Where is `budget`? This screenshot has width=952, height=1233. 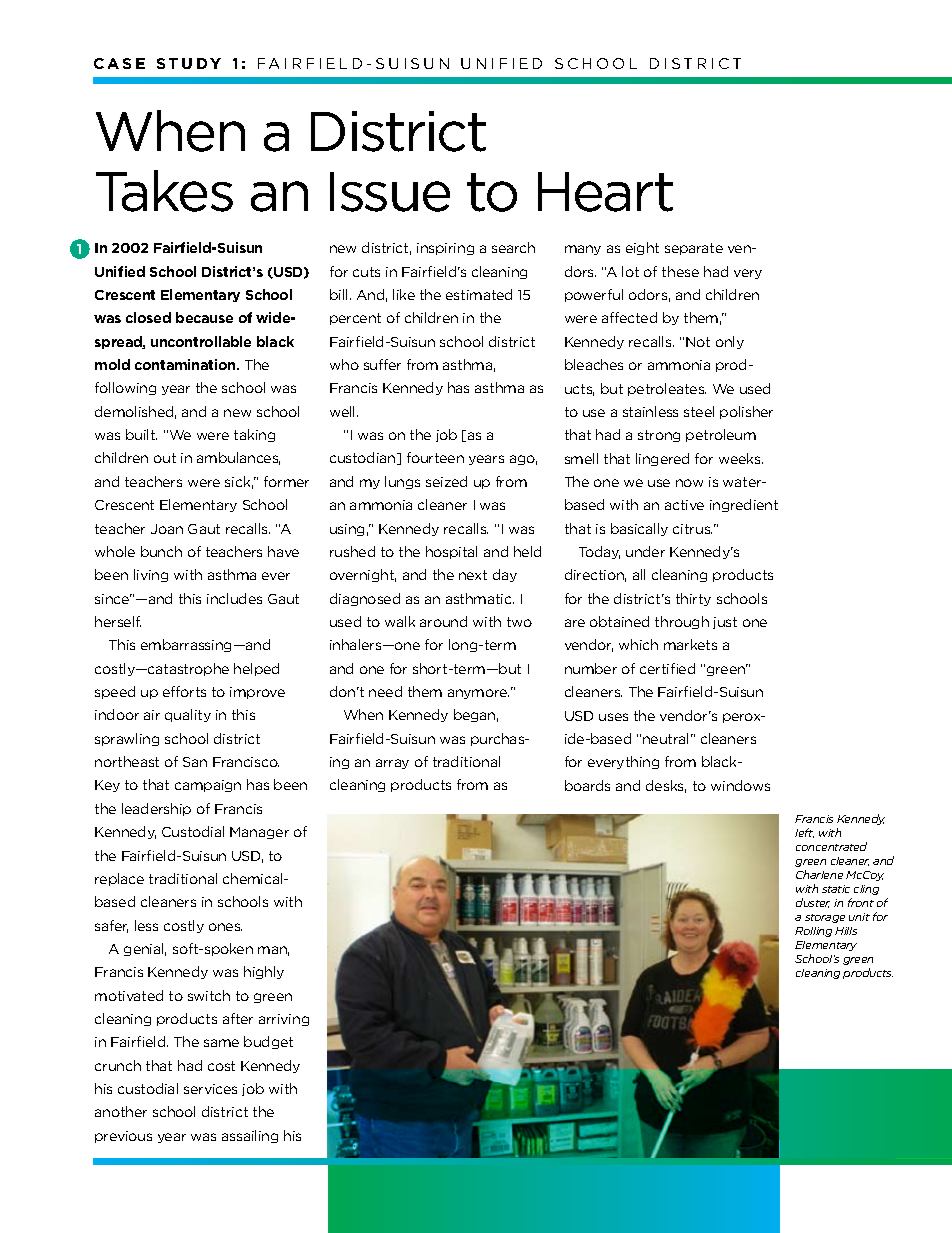 budget is located at coordinates (268, 1042).
